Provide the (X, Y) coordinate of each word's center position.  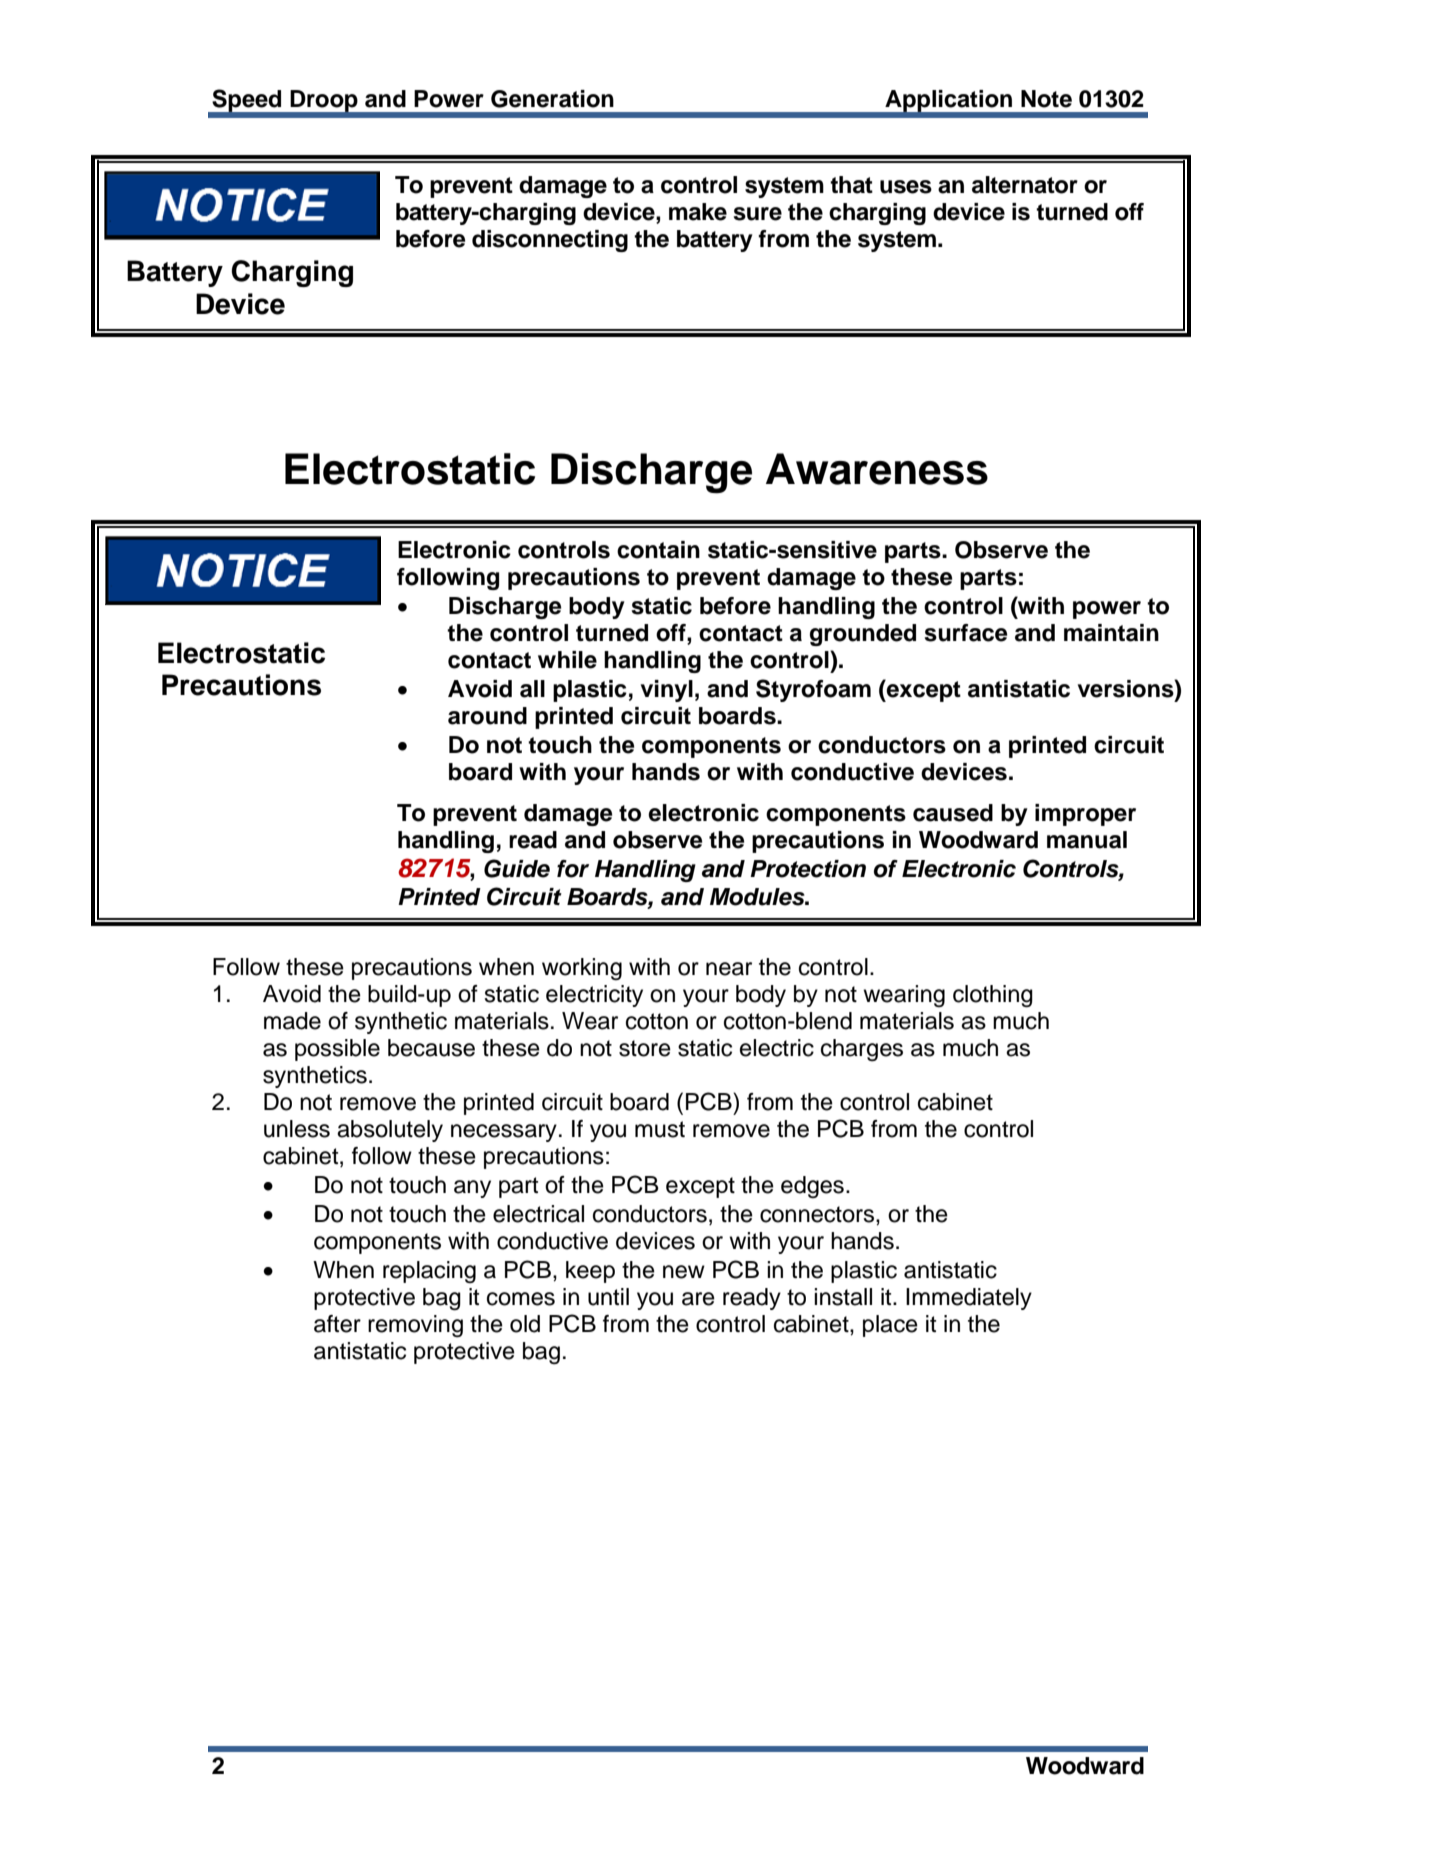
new (684, 1272)
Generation (552, 99)
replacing (429, 1272)
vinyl (667, 691)
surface (966, 633)
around (487, 716)
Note (1046, 99)
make (698, 212)
